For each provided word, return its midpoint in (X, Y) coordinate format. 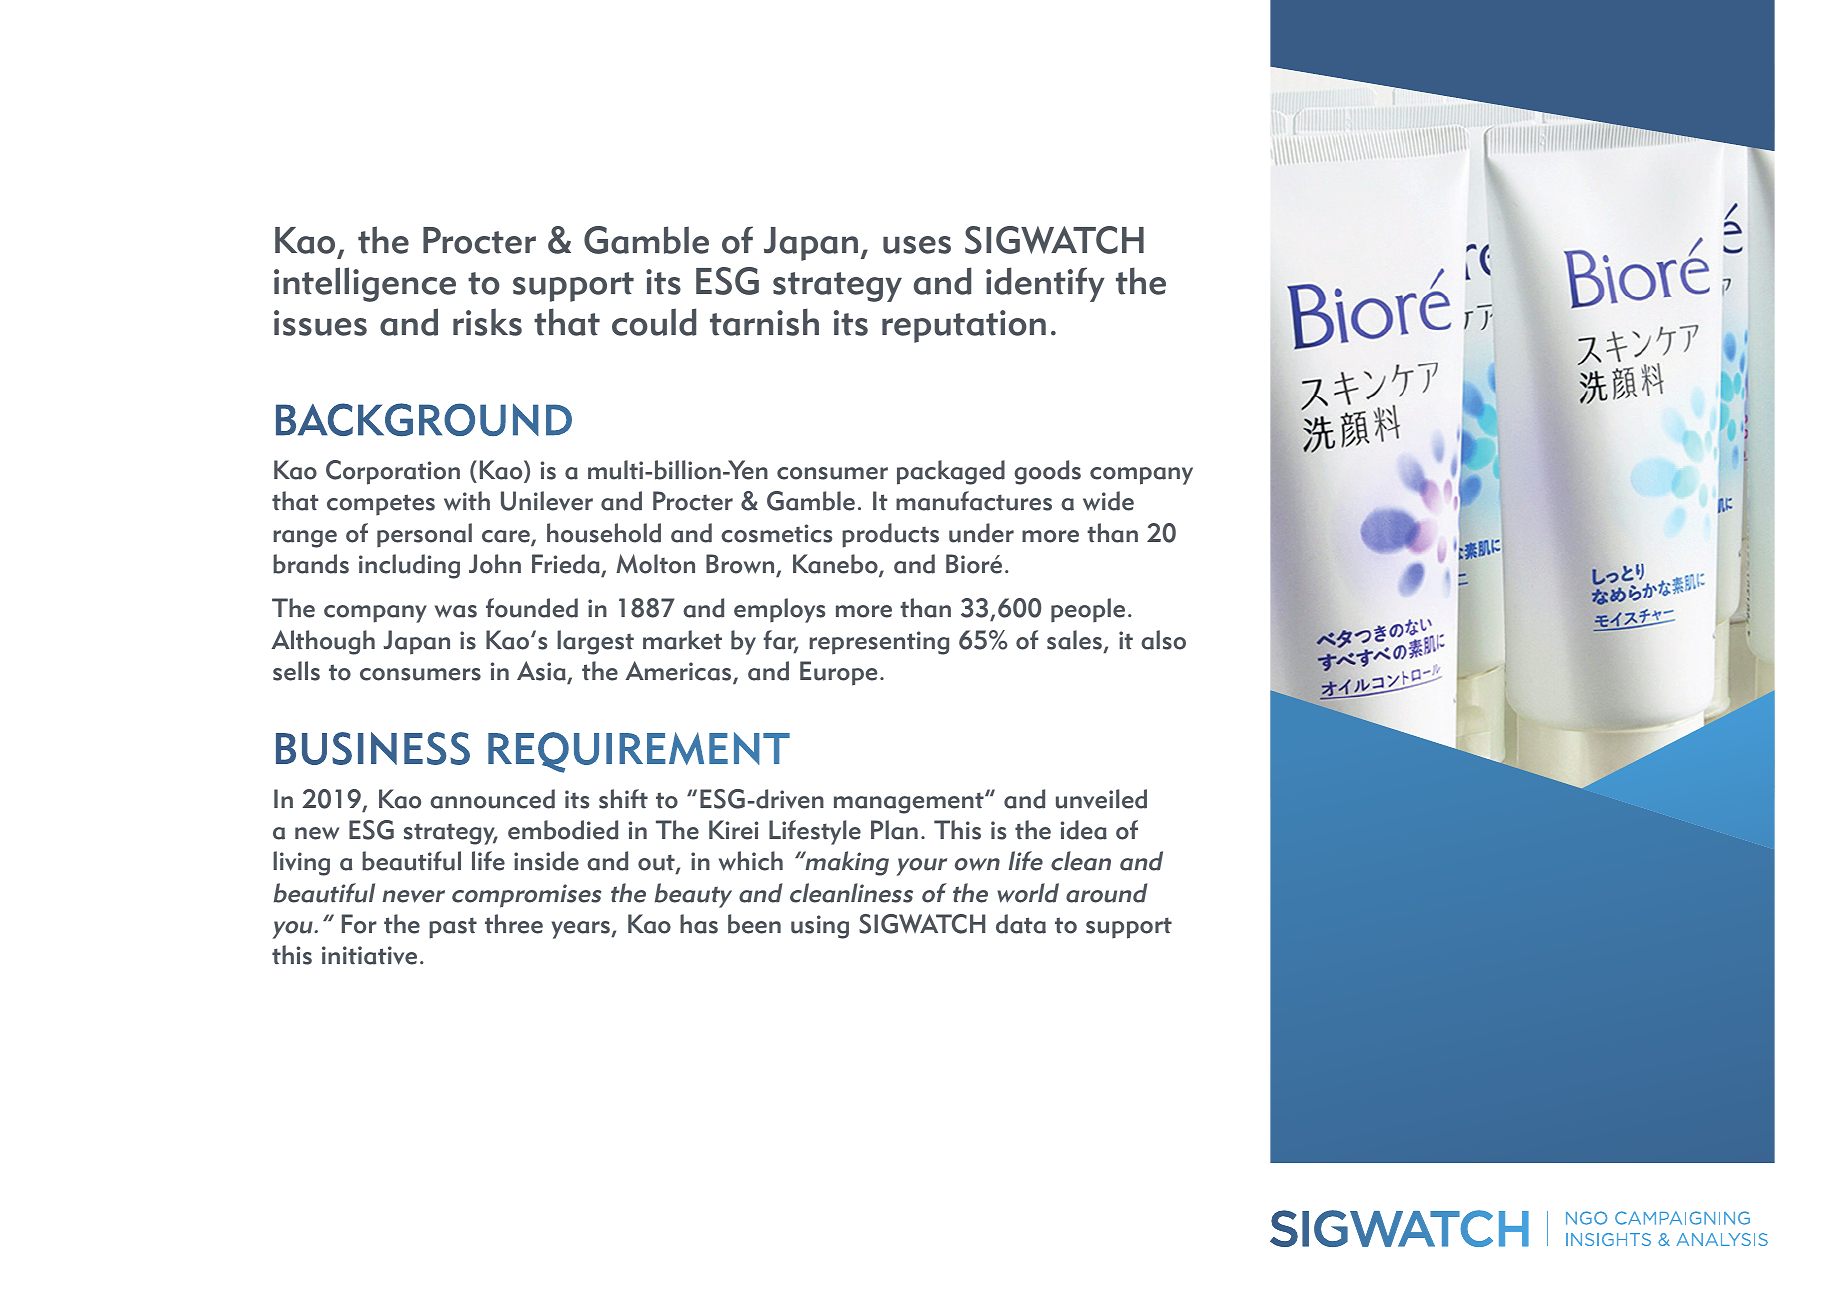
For (359, 924)
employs (779, 610)
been (754, 924)
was (456, 611)
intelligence (365, 284)
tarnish (764, 322)
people (1088, 610)
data (1021, 924)
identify (1045, 284)
